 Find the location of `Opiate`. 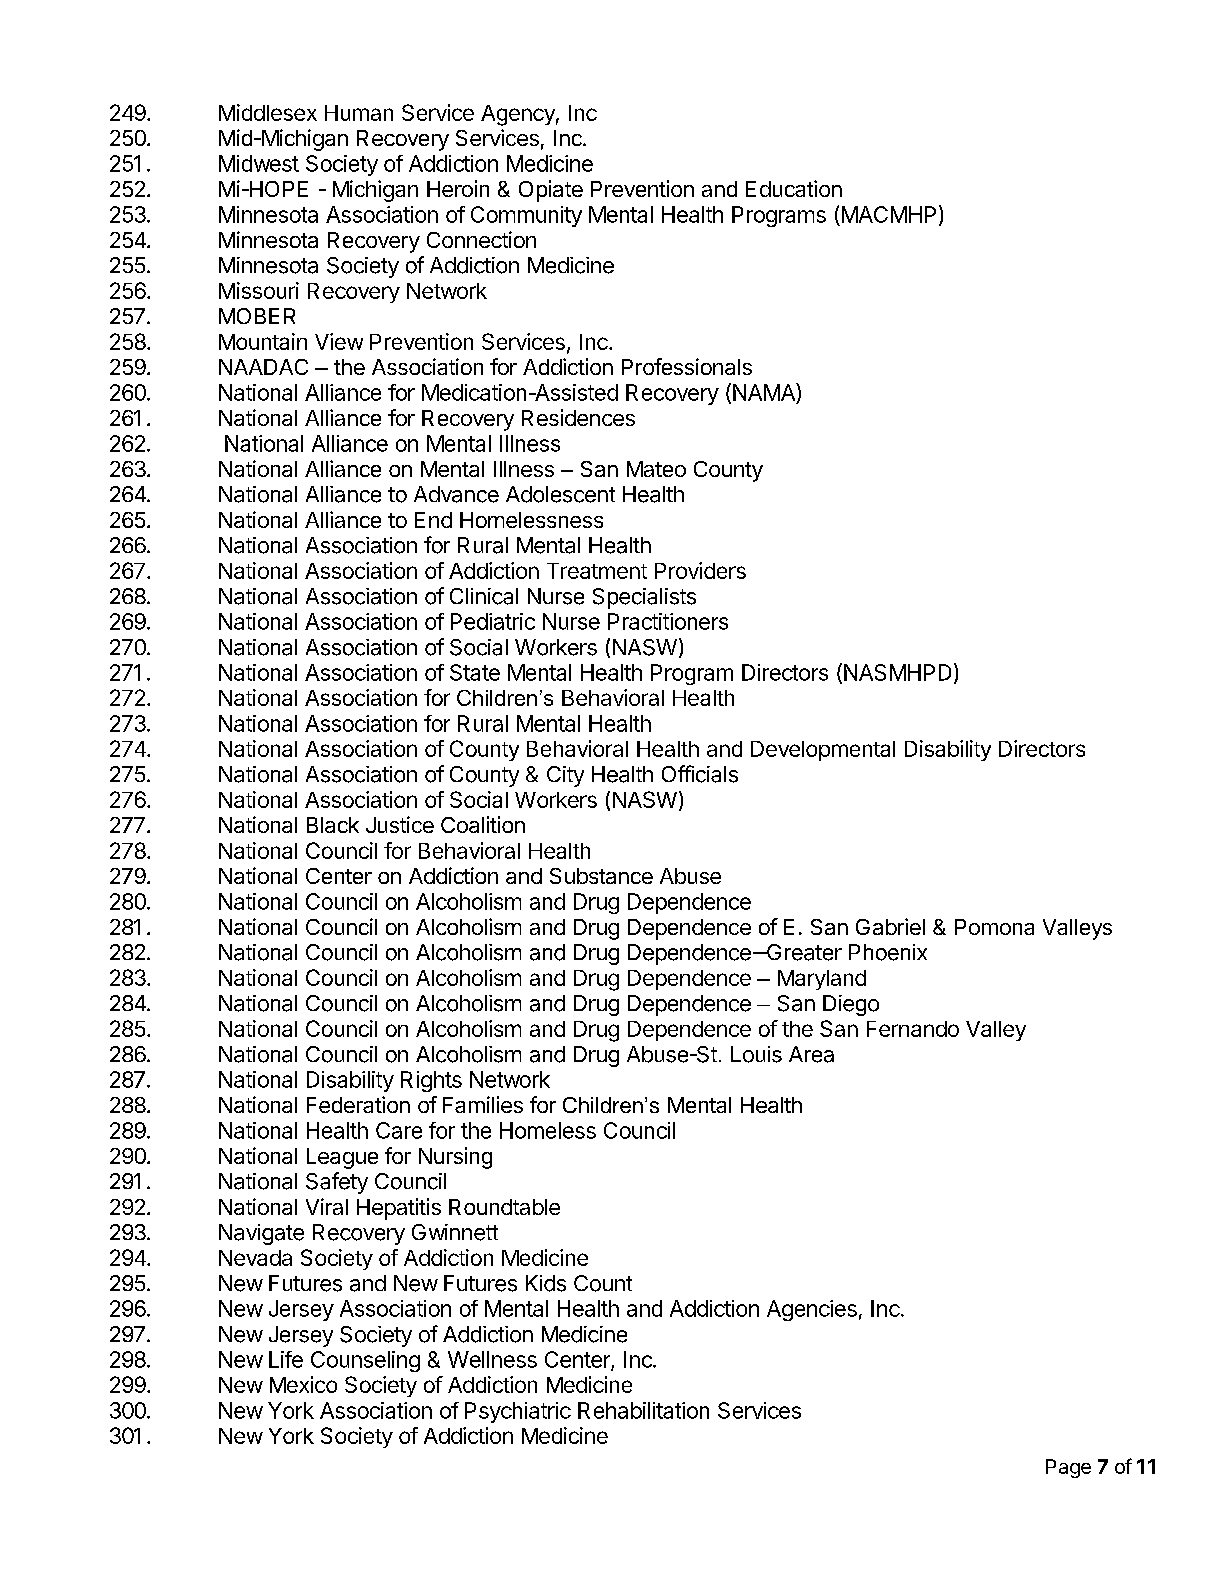

Opiate is located at coordinates (551, 191).
